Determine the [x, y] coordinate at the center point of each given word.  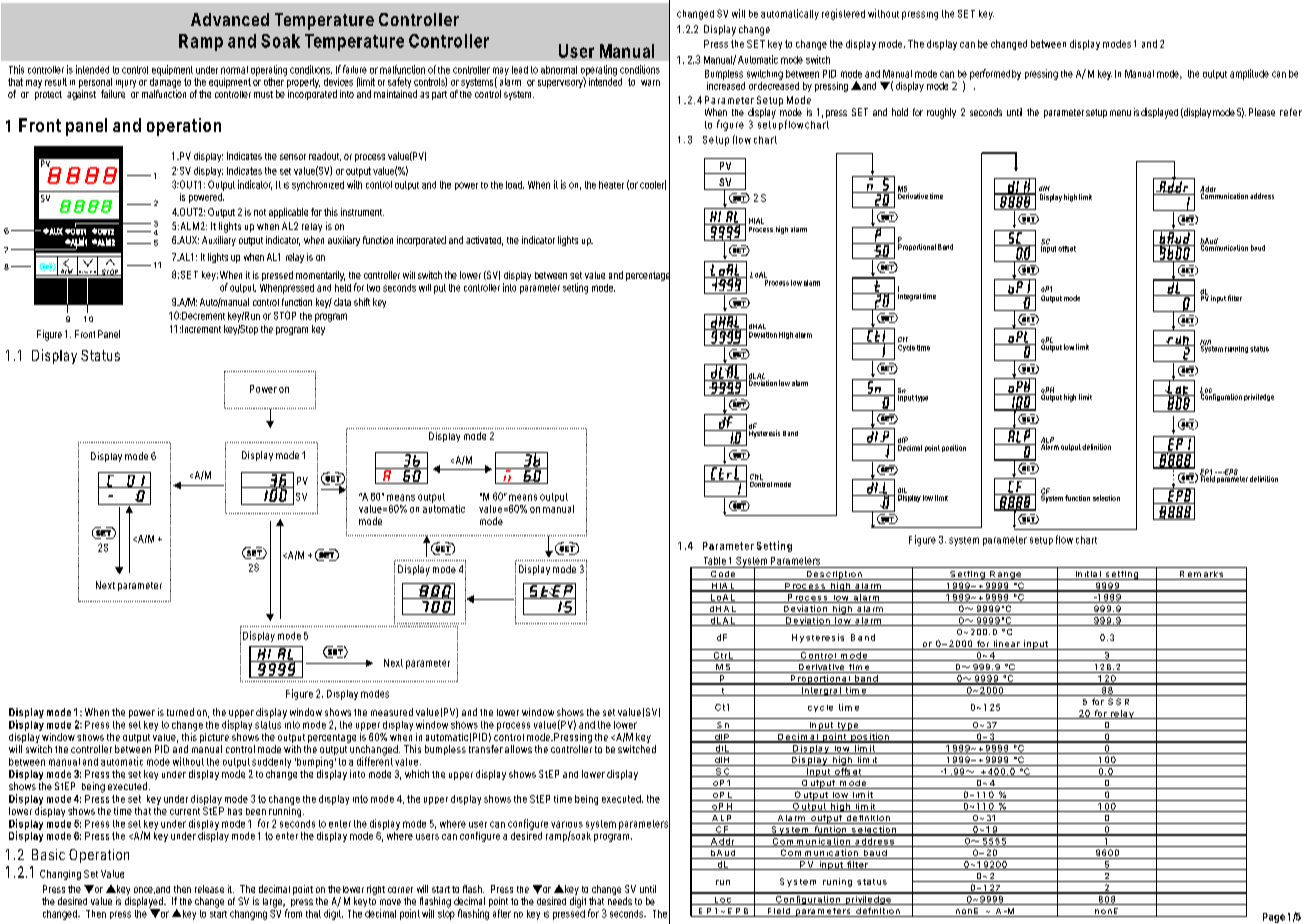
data [342, 302]
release [209, 889]
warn [650, 83]
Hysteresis [764, 433]
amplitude [1249, 74]
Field [1207, 478]
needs [620, 901]
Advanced [230, 19]
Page [1274, 918]
